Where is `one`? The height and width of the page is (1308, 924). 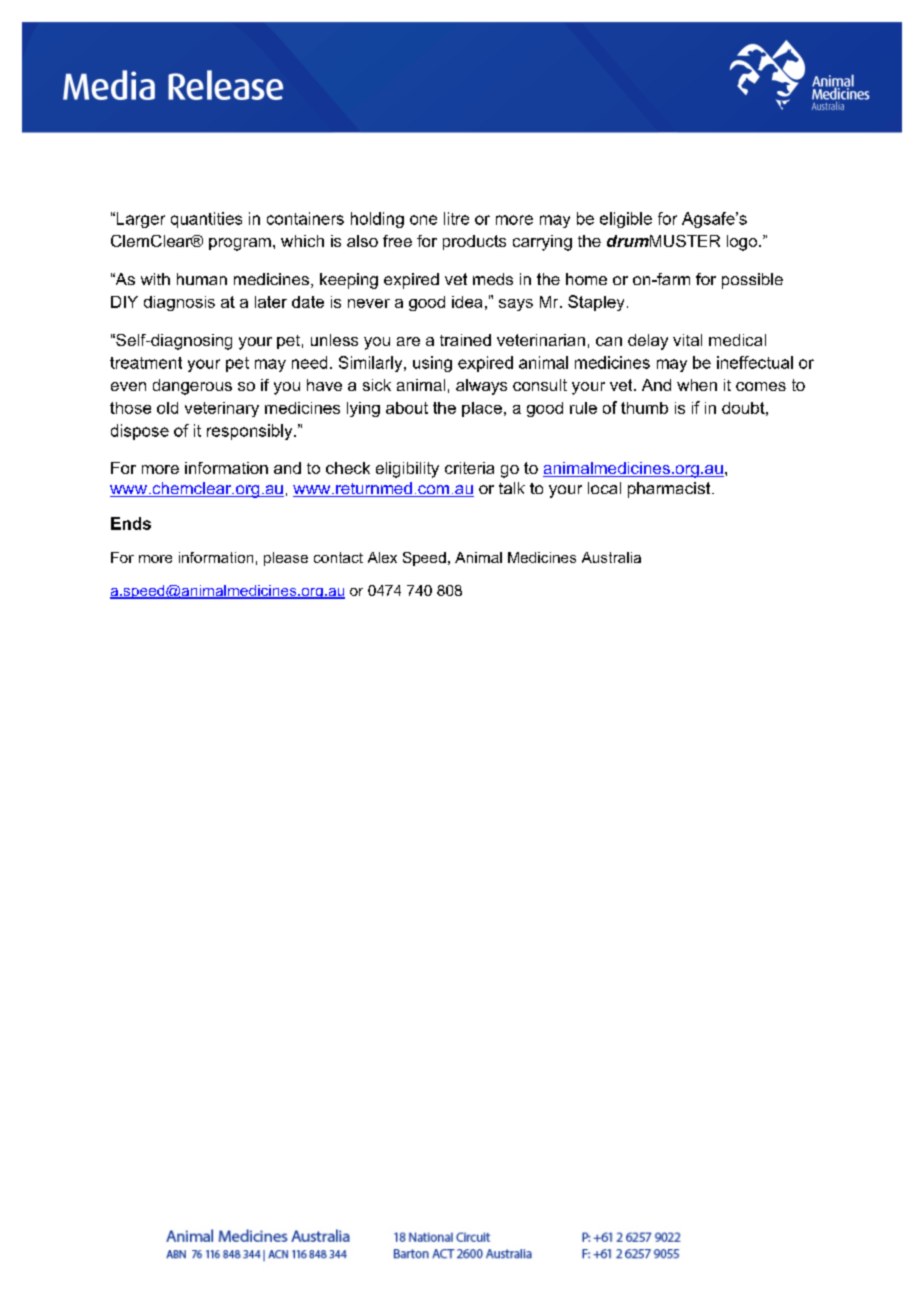
one is located at coordinates (423, 220).
